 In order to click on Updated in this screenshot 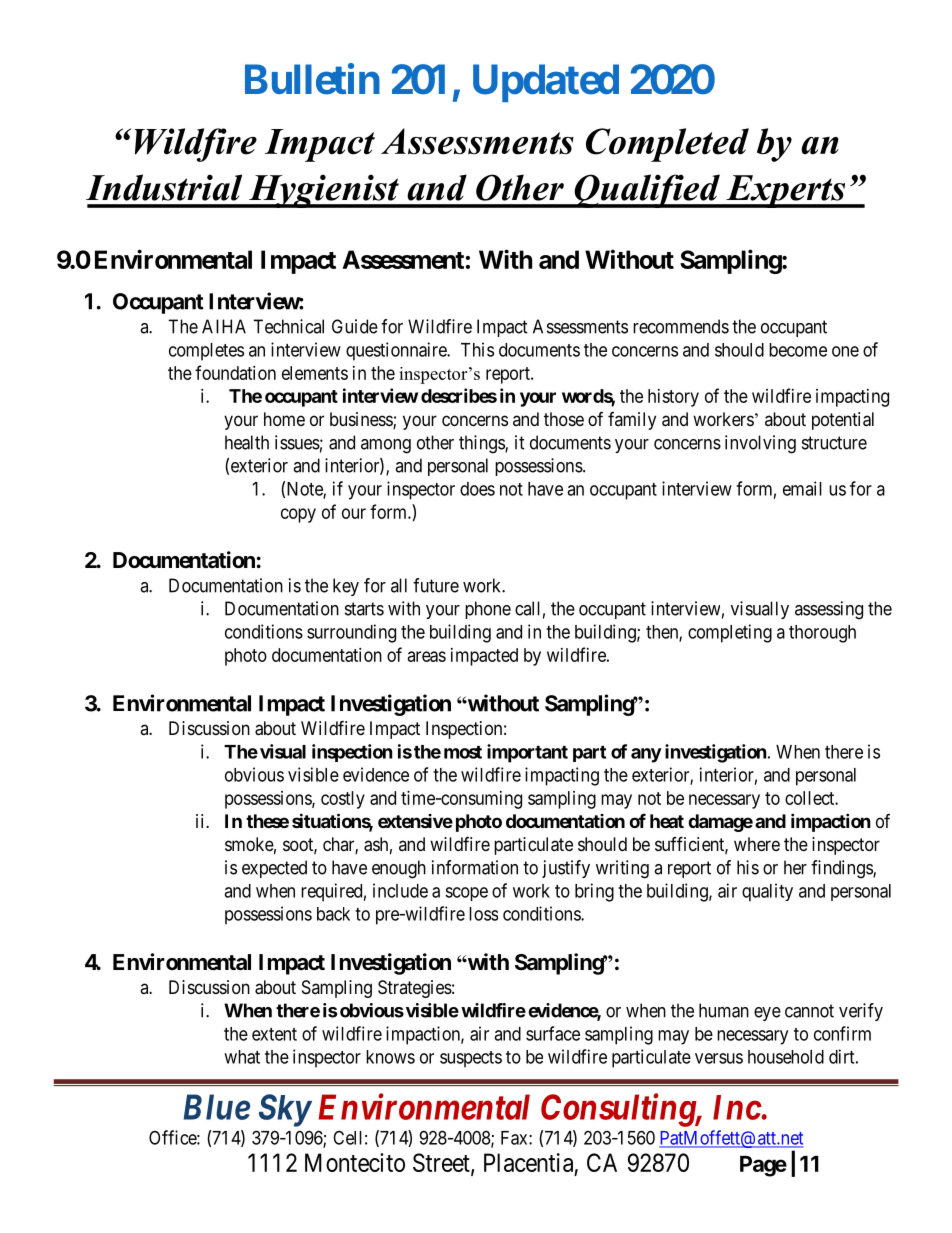, I will do `click(546, 83)`.
